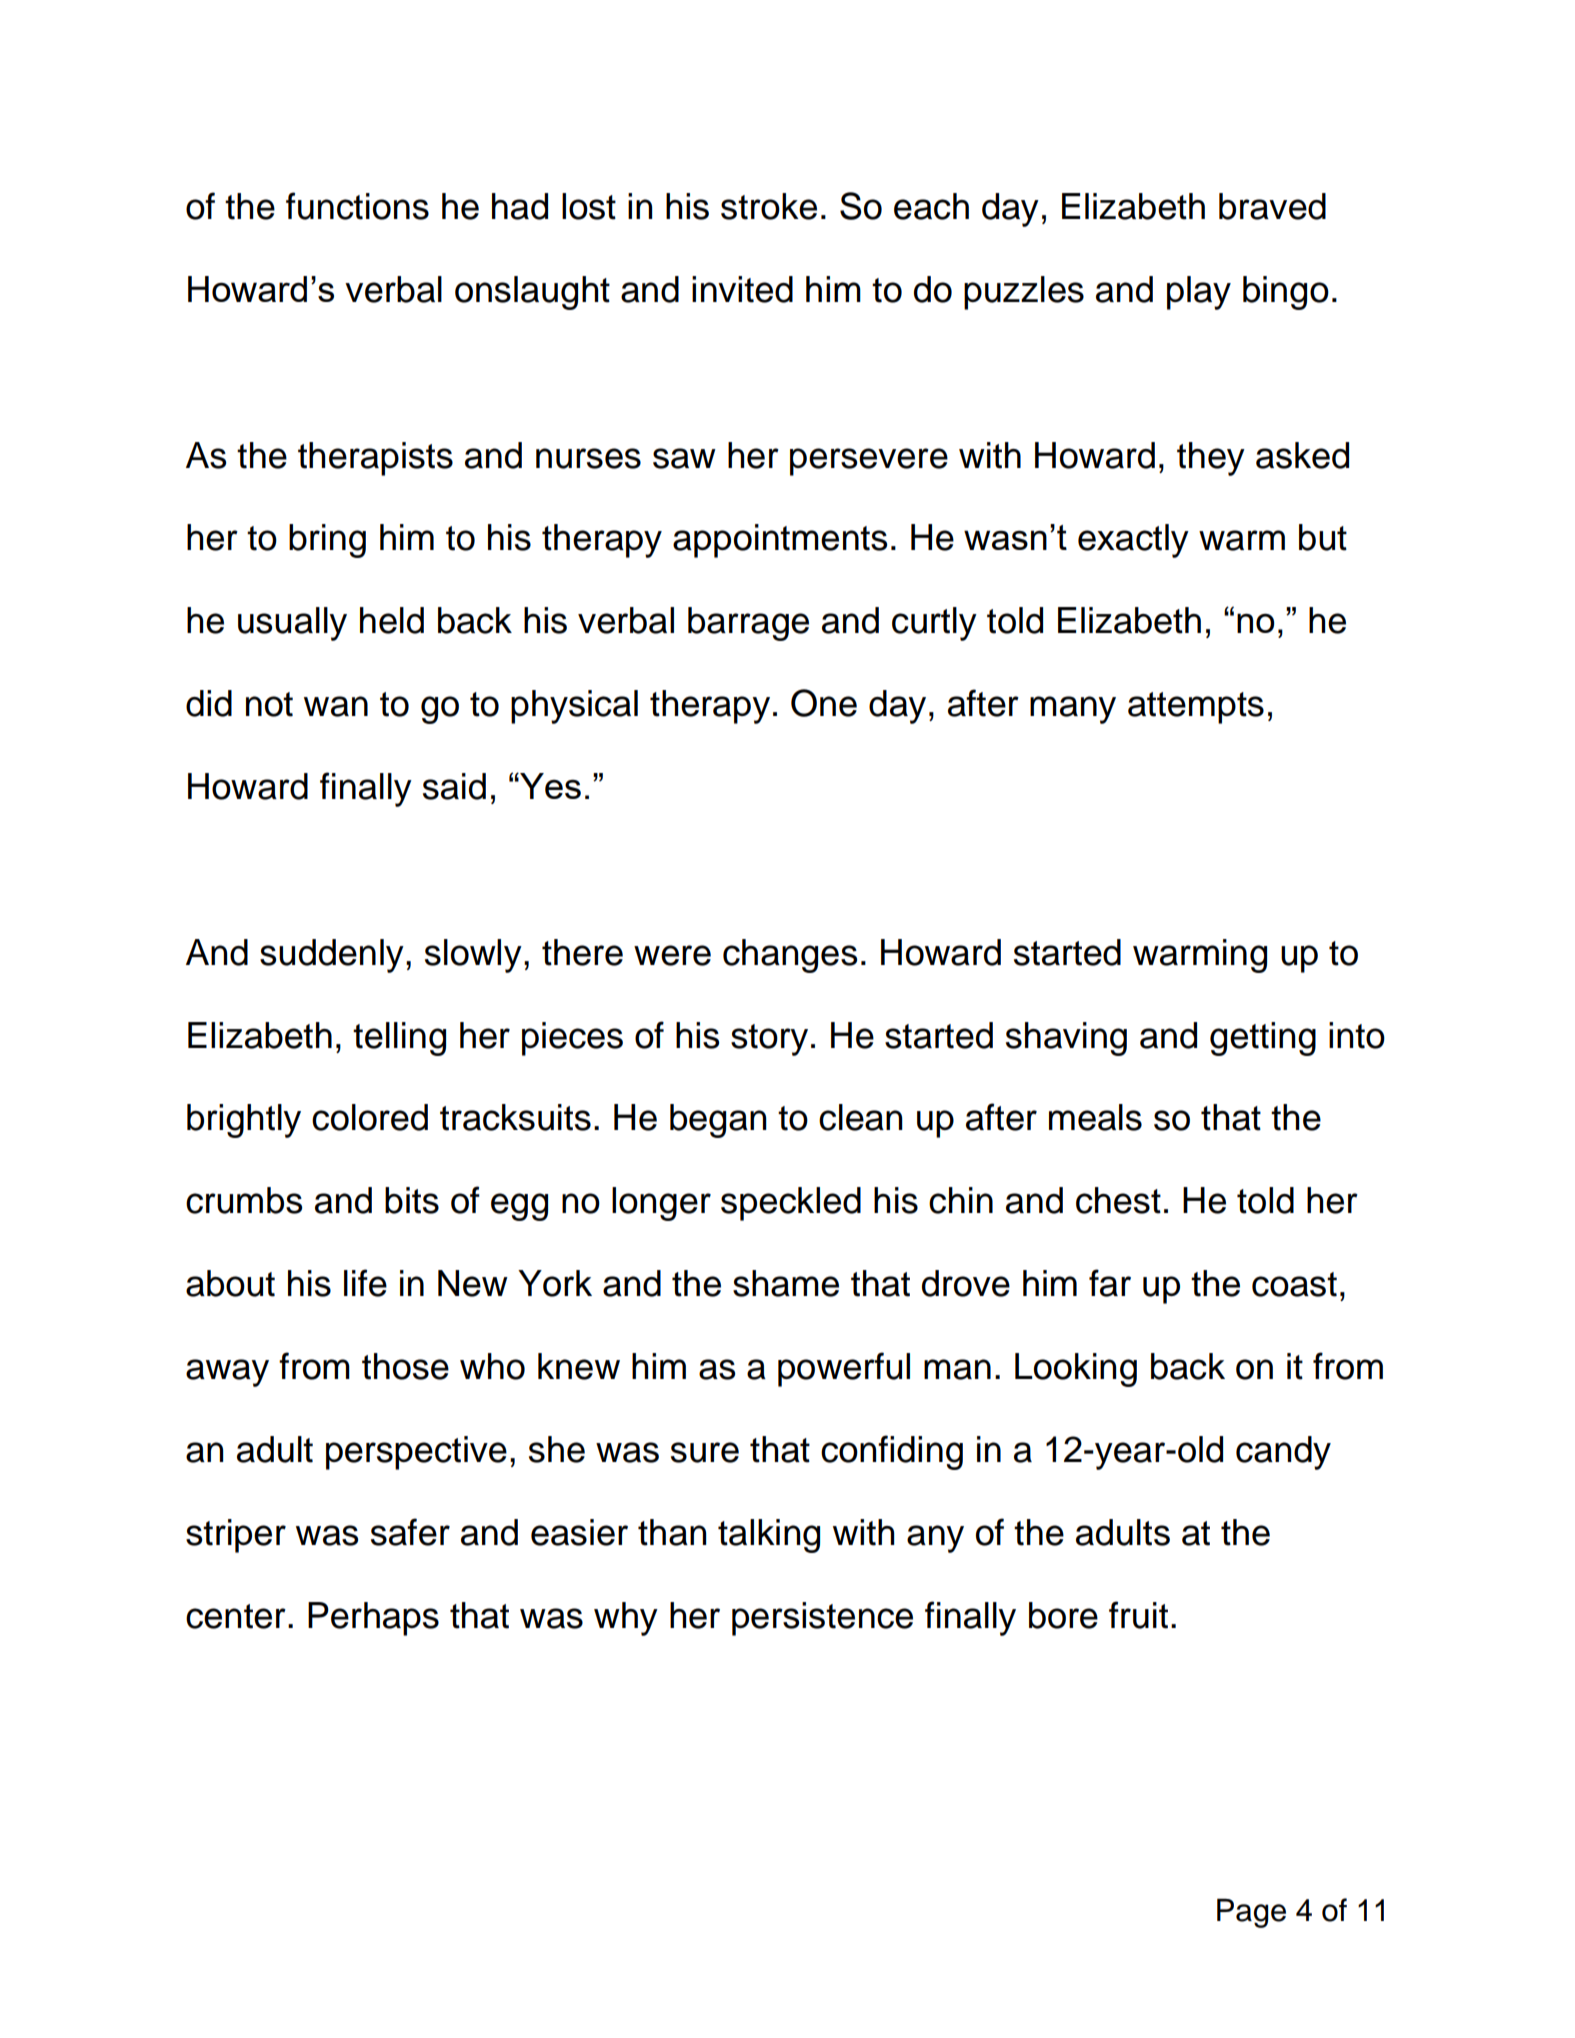 This document has height=2038, width=1575. What do you see at coordinates (399, 1039) in the document?
I see `telling` at bounding box center [399, 1039].
